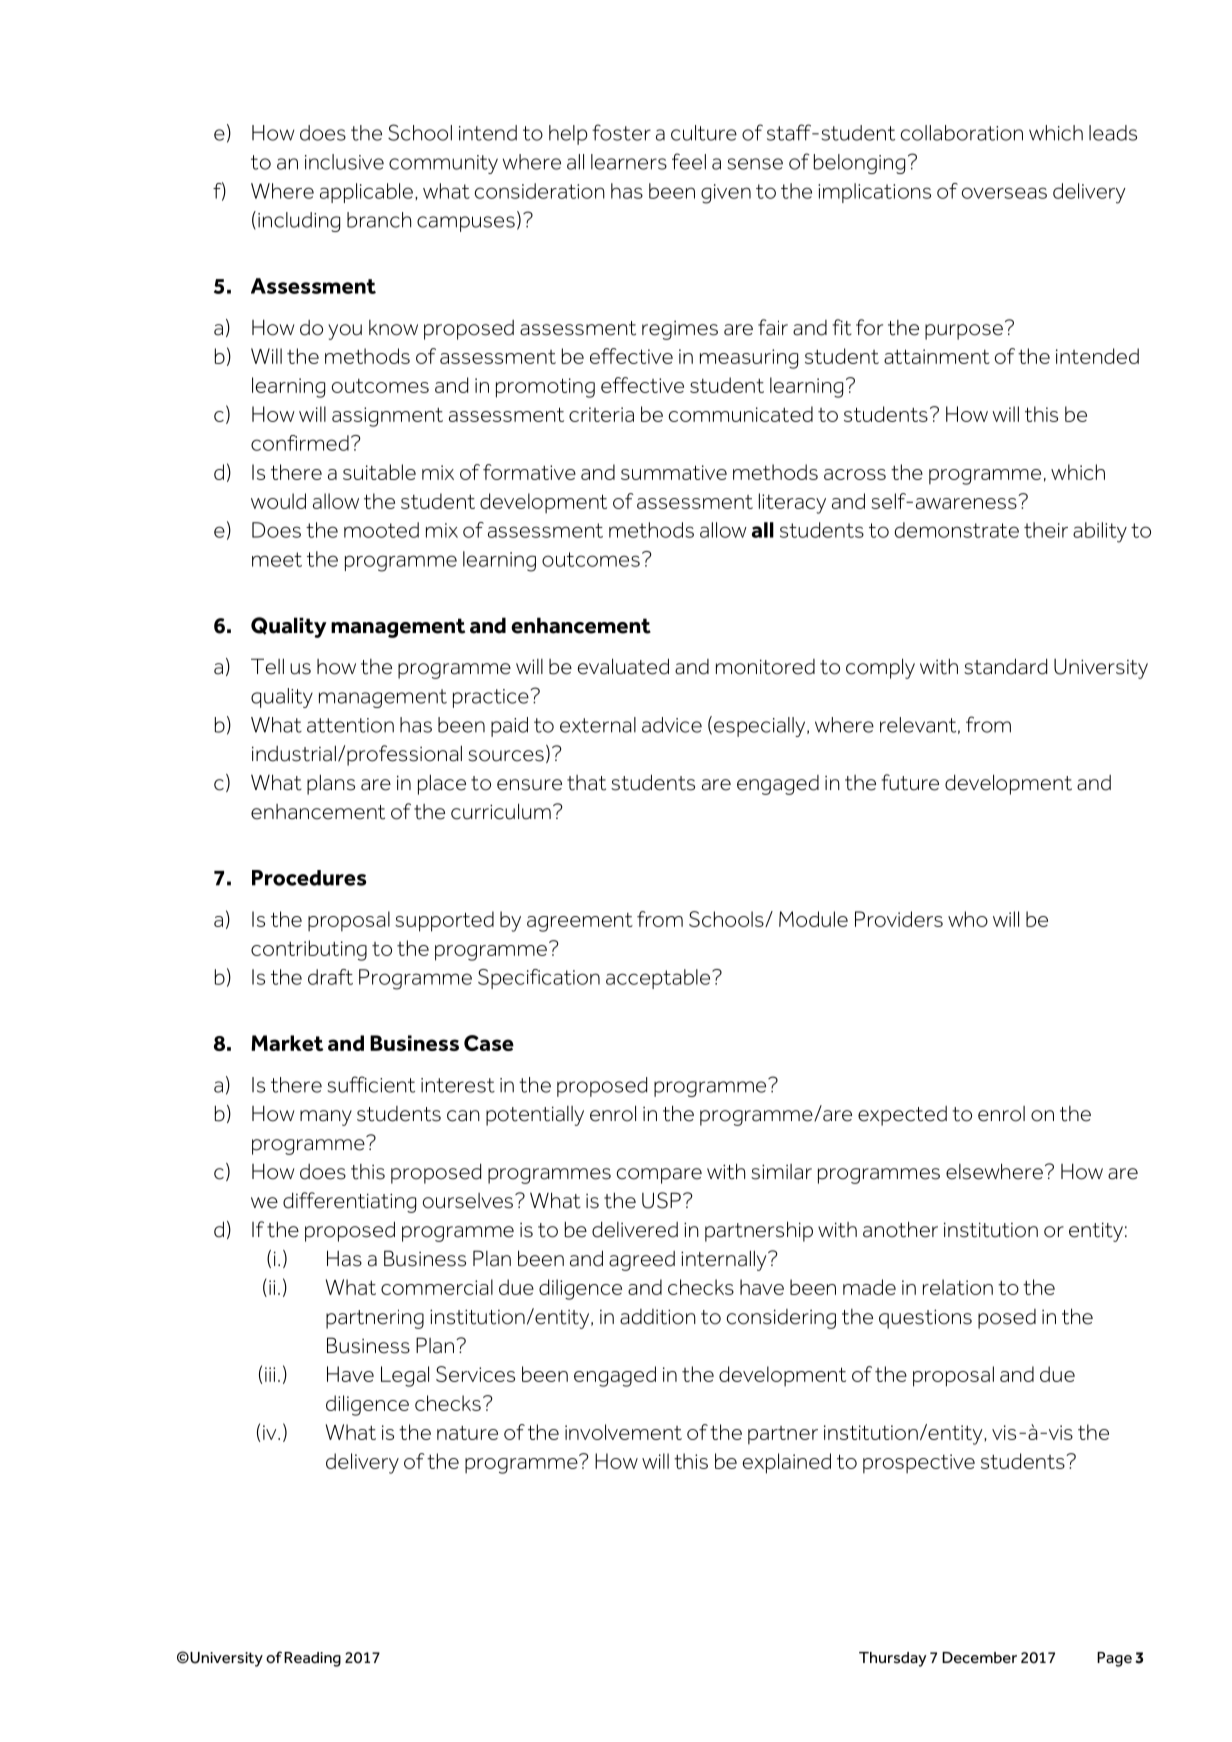  I want to click on feel, so click(689, 161).
